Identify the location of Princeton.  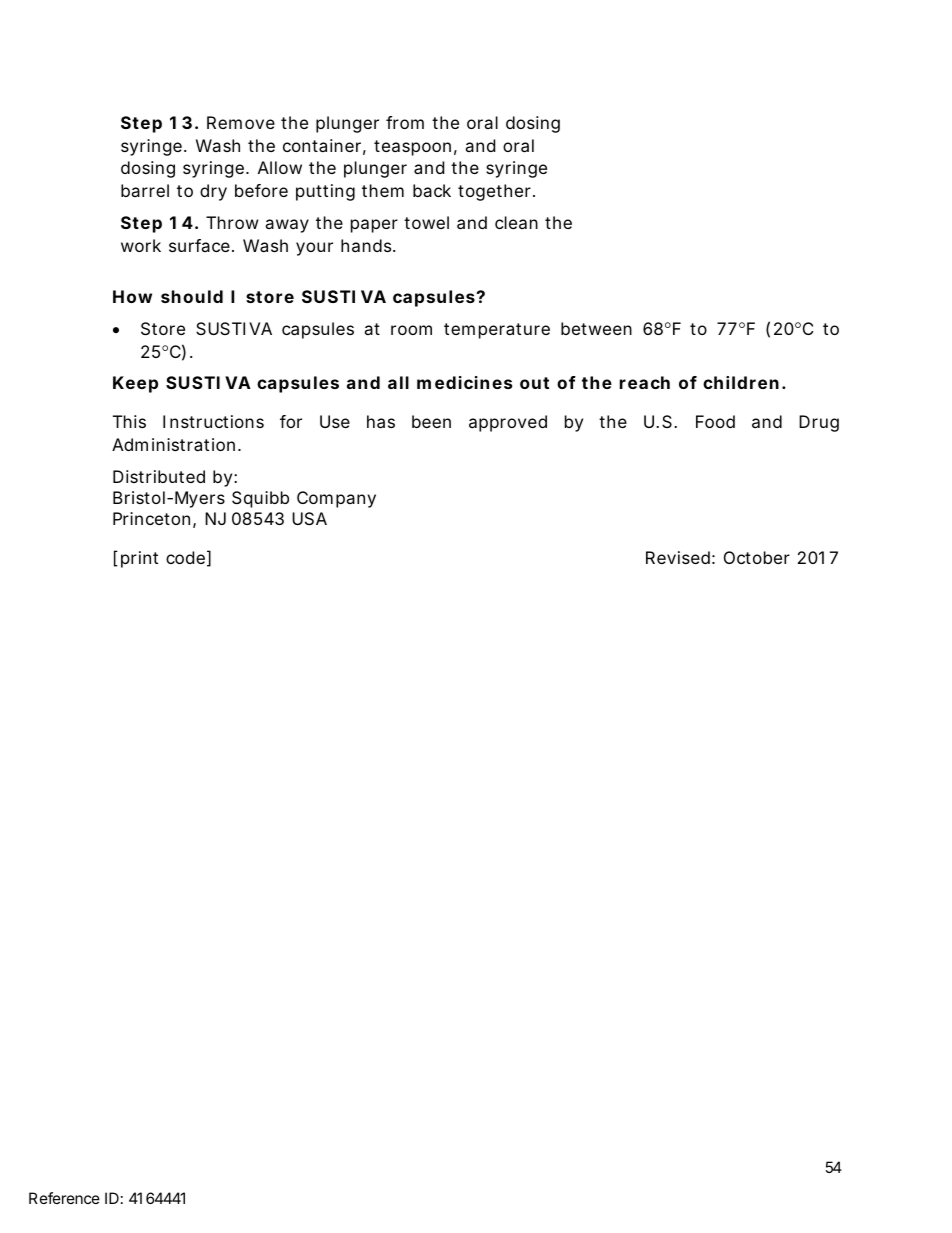
(154, 520).
